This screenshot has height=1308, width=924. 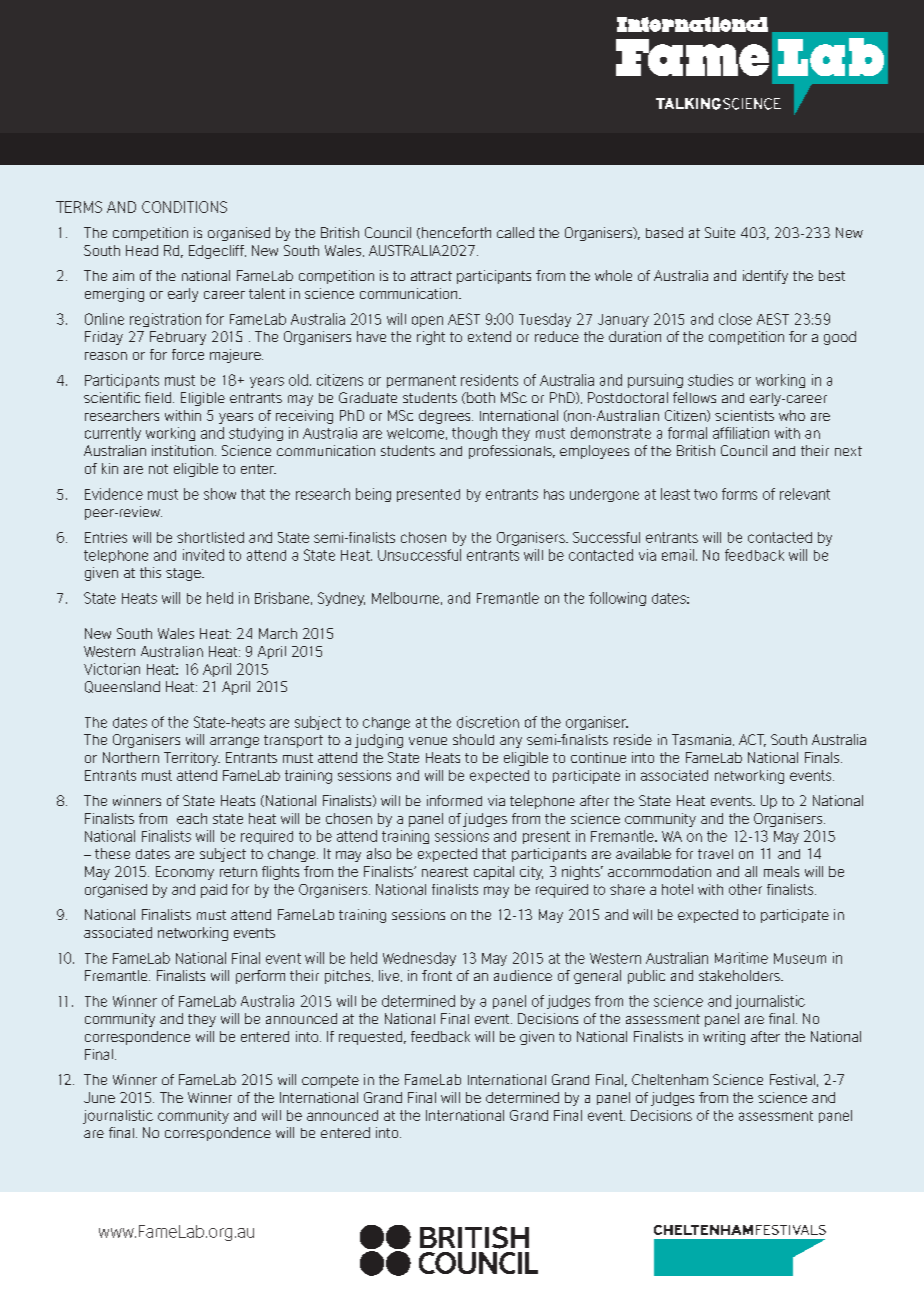 What do you see at coordinates (720, 232) in the screenshot?
I see `Suite` at bounding box center [720, 232].
